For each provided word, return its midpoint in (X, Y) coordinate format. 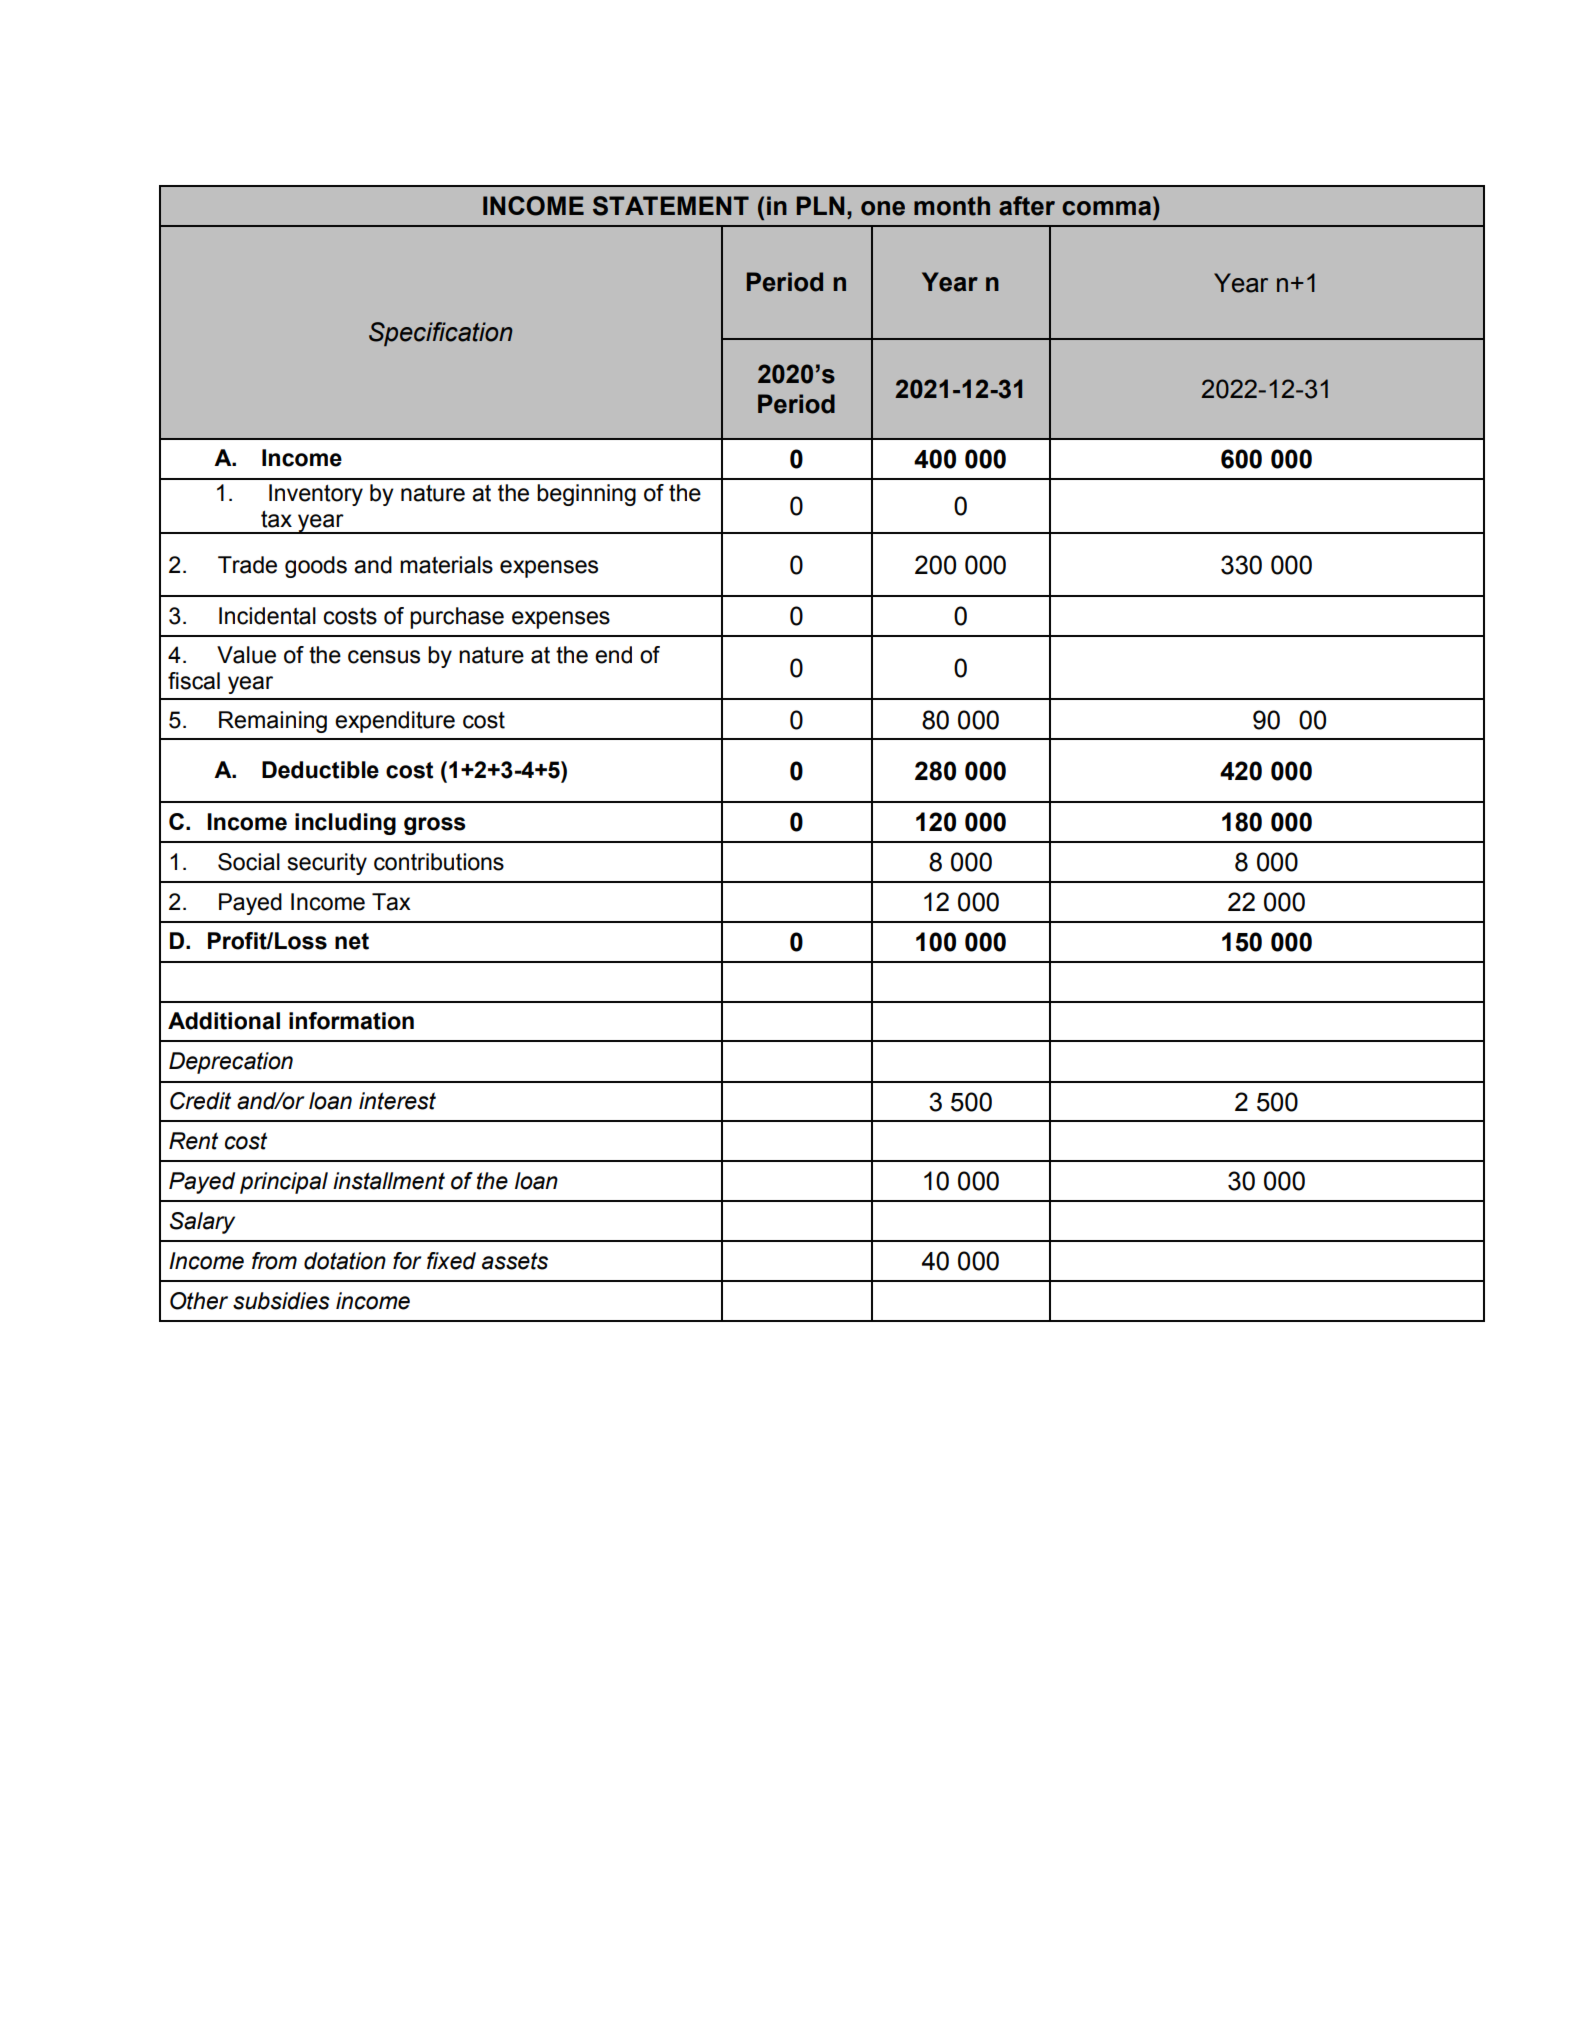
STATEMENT (671, 206)
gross (434, 826)
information (351, 1021)
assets (515, 1261)
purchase (457, 618)
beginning (586, 495)
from (274, 1261)
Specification (441, 334)
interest (397, 1101)
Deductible (320, 770)
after (1027, 206)
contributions (439, 862)
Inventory (316, 495)
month (952, 206)
